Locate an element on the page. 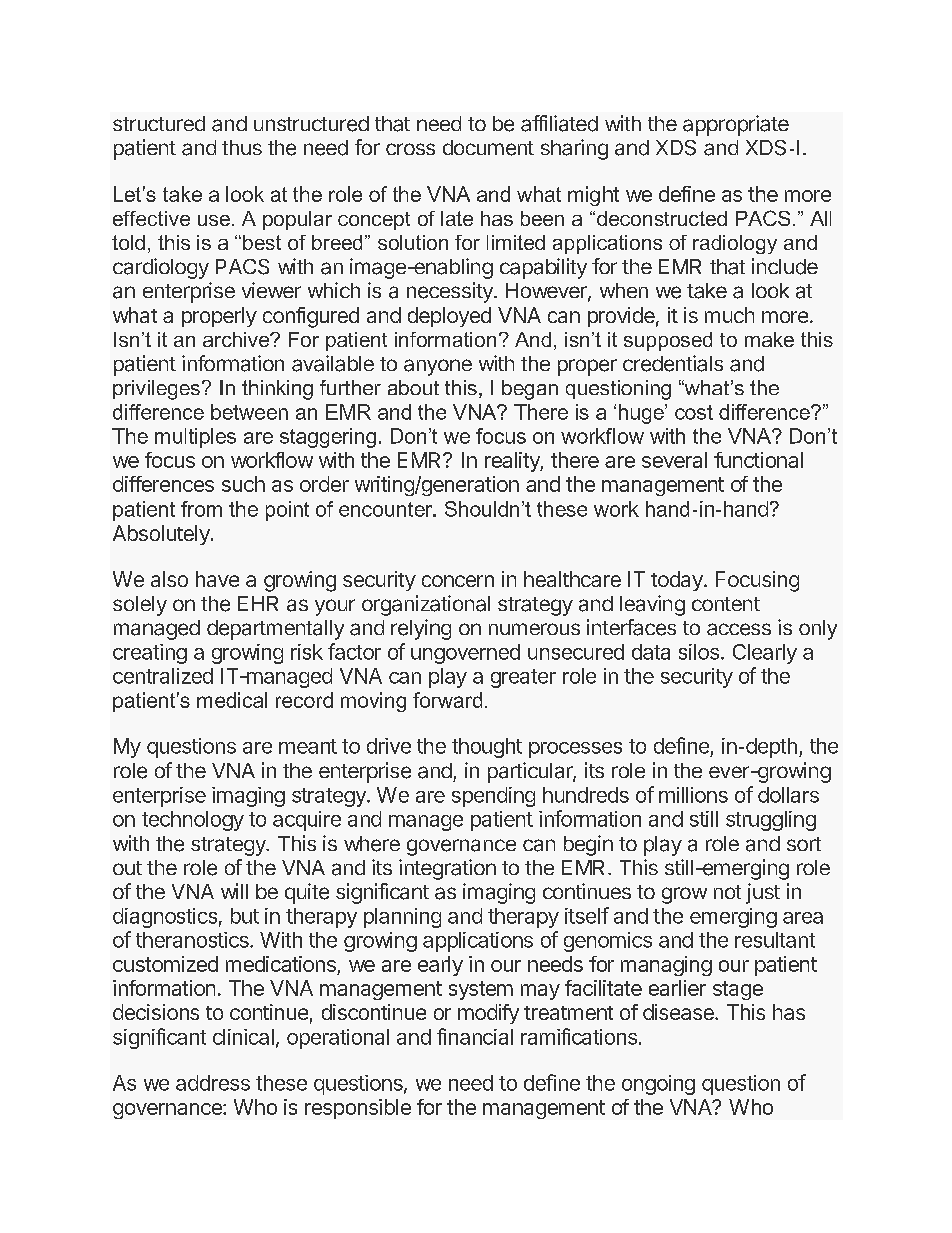  access is located at coordinates (739, 629).
